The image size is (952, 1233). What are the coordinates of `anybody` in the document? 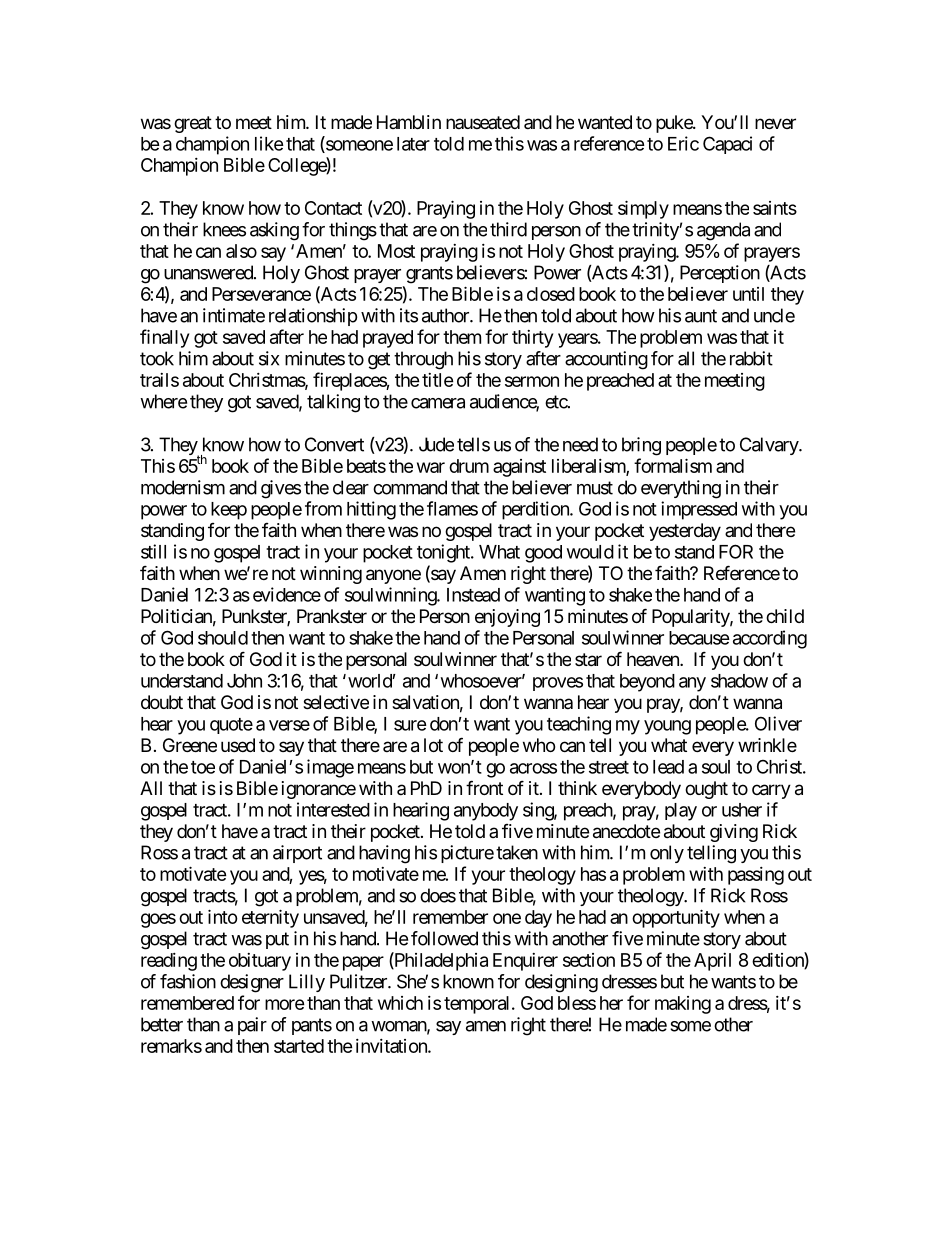 It's located at (486, 812).
